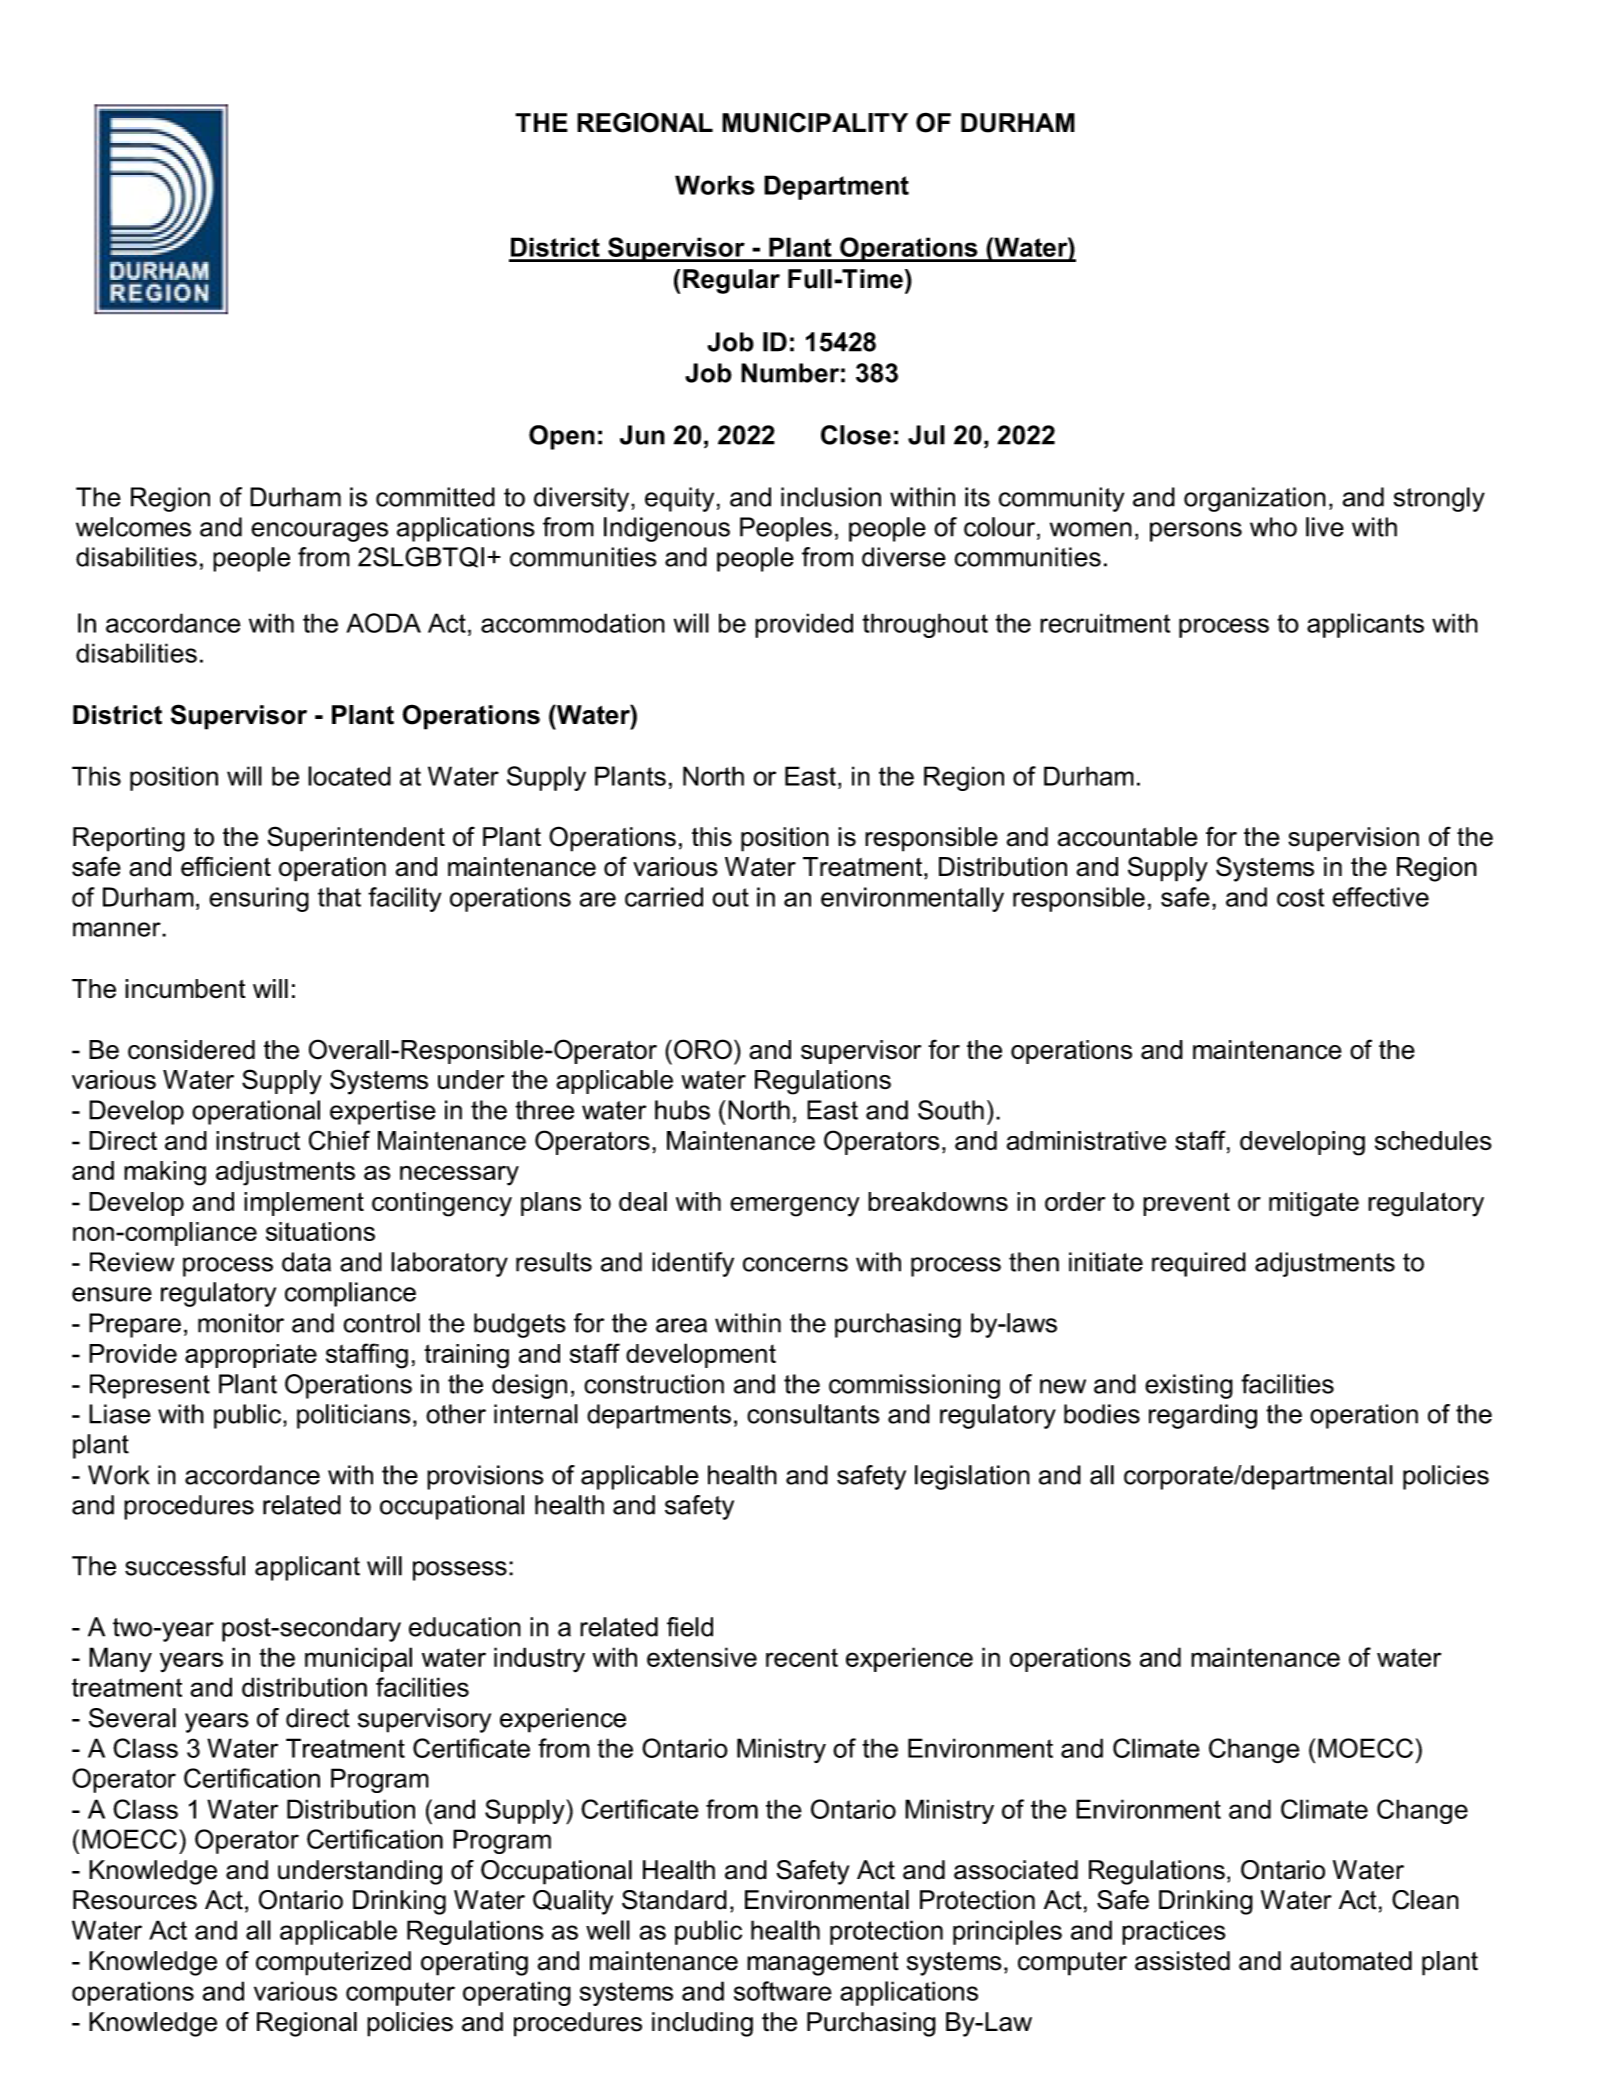 This screenshot has height=2082, width=1609. I want to click on software, so click(783, 1991).
